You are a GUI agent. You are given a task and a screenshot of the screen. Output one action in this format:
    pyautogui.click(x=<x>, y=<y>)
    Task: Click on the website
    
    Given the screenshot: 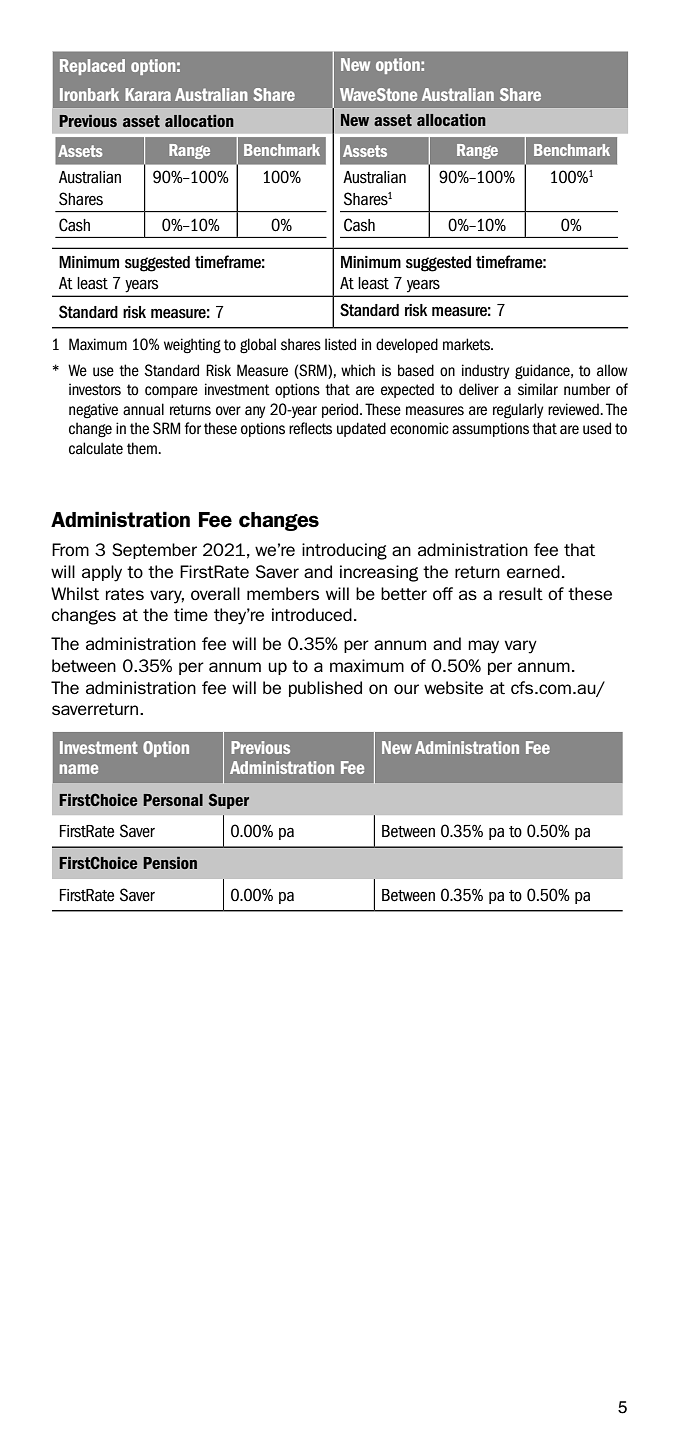 What is the action you would take?
    pyautogui.click(x=453, y=687)
